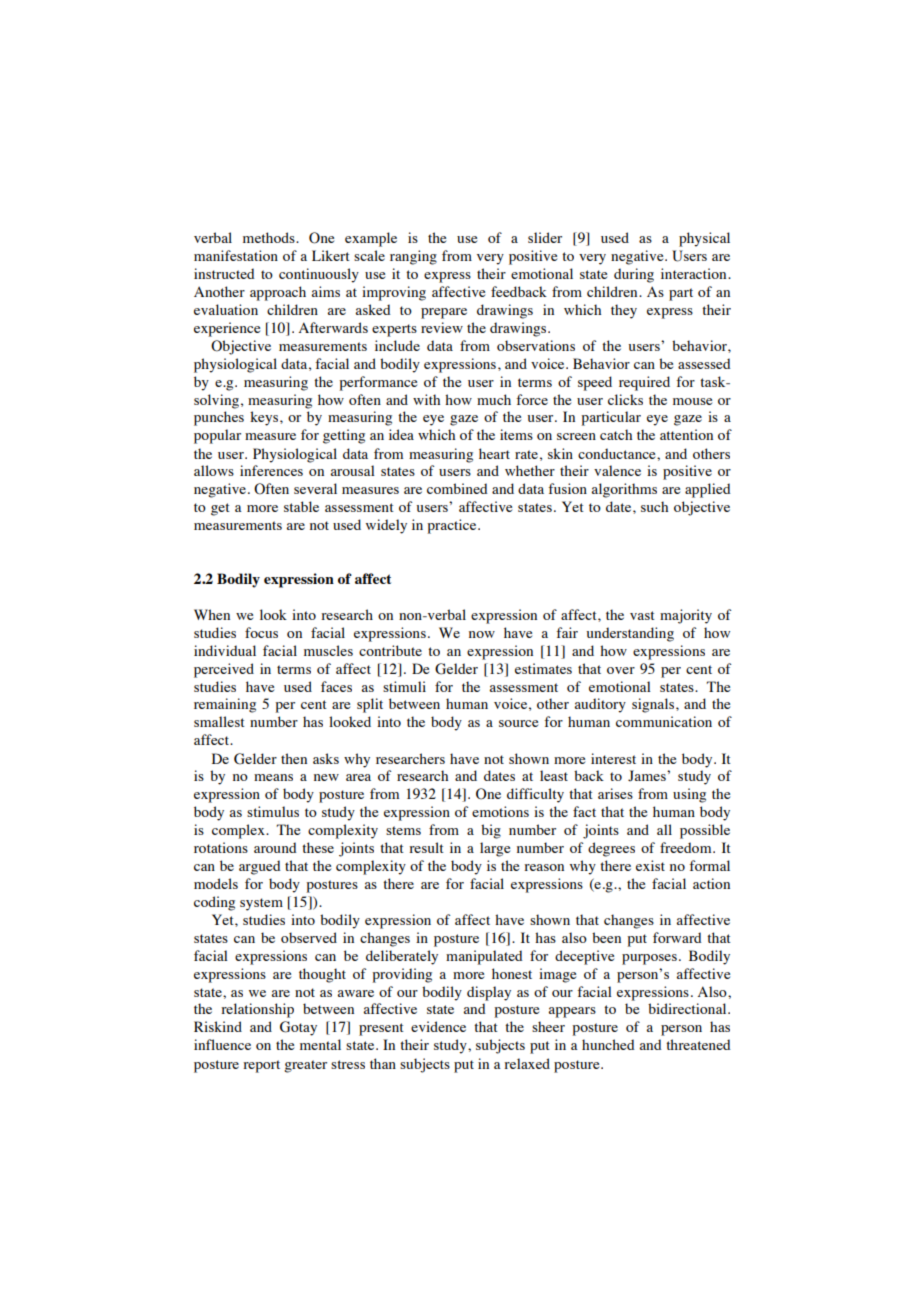  What do you see at coordinates (413, 257) in the screenshot?
I see `ranging` at bounding box center [413, 257].
